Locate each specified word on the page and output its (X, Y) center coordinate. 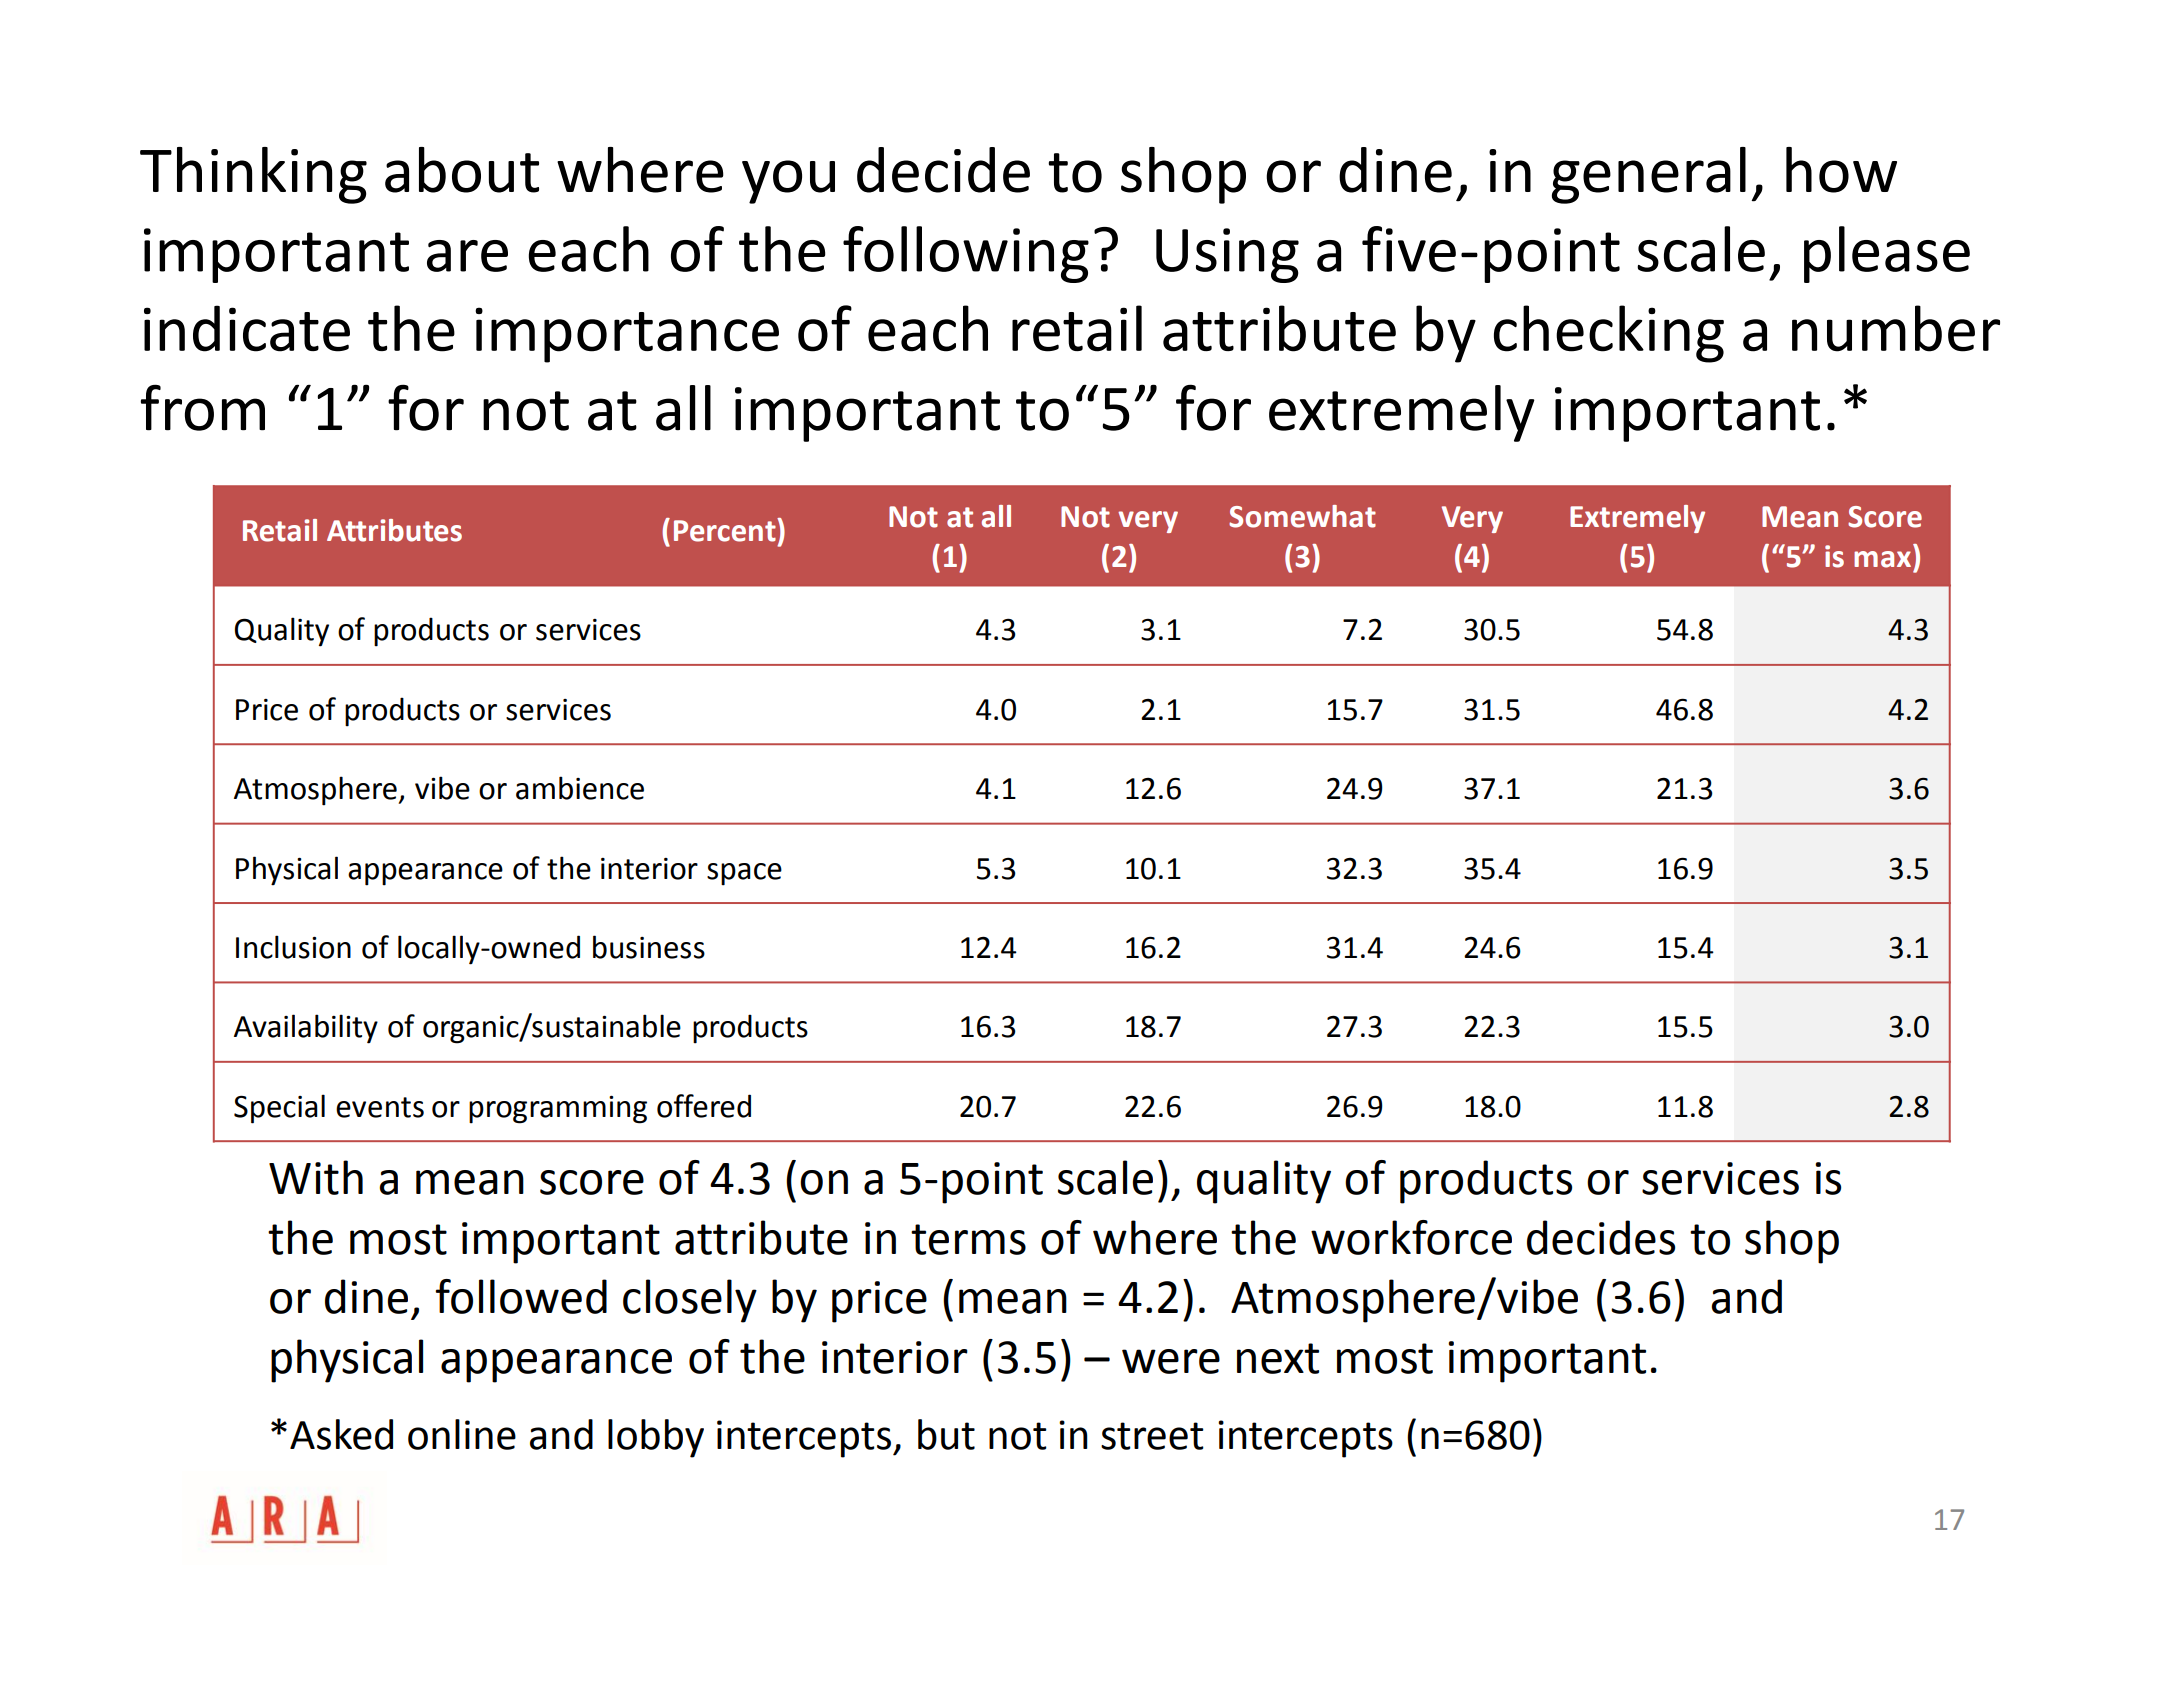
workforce (1411, 1237)
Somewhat (1302, 516)
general (1649, 175)
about (462, 170)
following (966, 254)
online (462, 1434)
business (649, 947)
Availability (306, 1029)
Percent (726, 530)
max (1882, 559)
